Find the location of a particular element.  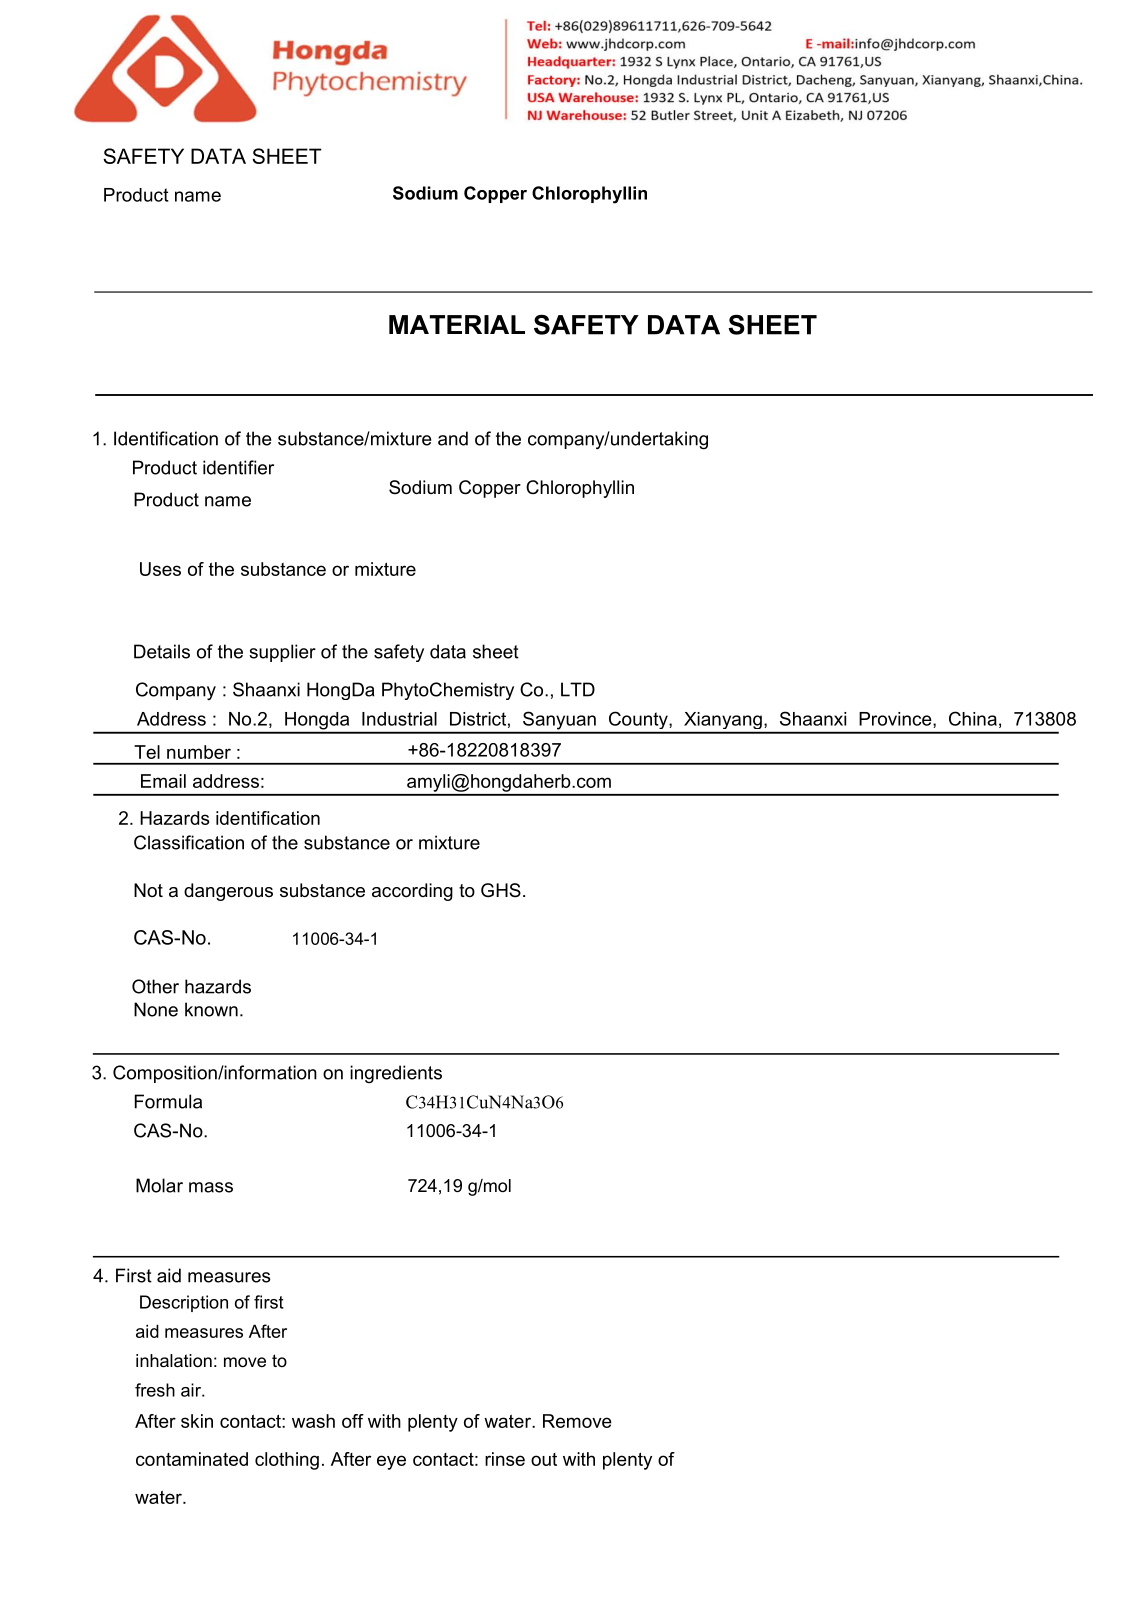

LTD is located at coordinates (578, 689).
